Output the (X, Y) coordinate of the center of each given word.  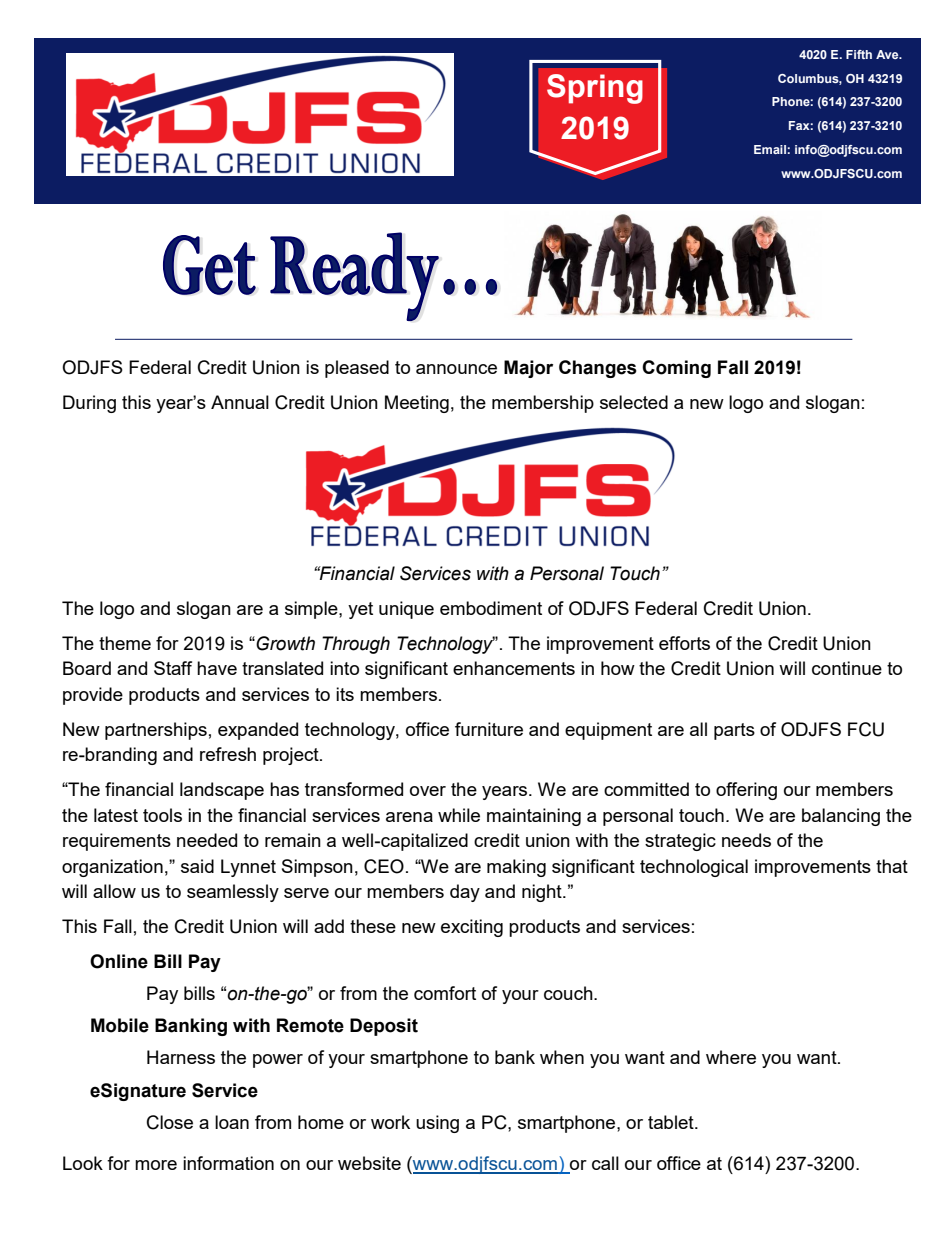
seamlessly (233, 893)
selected (634, 402)
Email (770, 149)
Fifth (859, 54)
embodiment (491, 608)
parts (734, 731)
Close (170, 1122)
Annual (240, 402)
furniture (489, 729)
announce (456, 369)
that (892, 866)
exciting (472, 928)
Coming (676, 369)
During (89, 404)
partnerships (156, 731)
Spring (595, 89)
